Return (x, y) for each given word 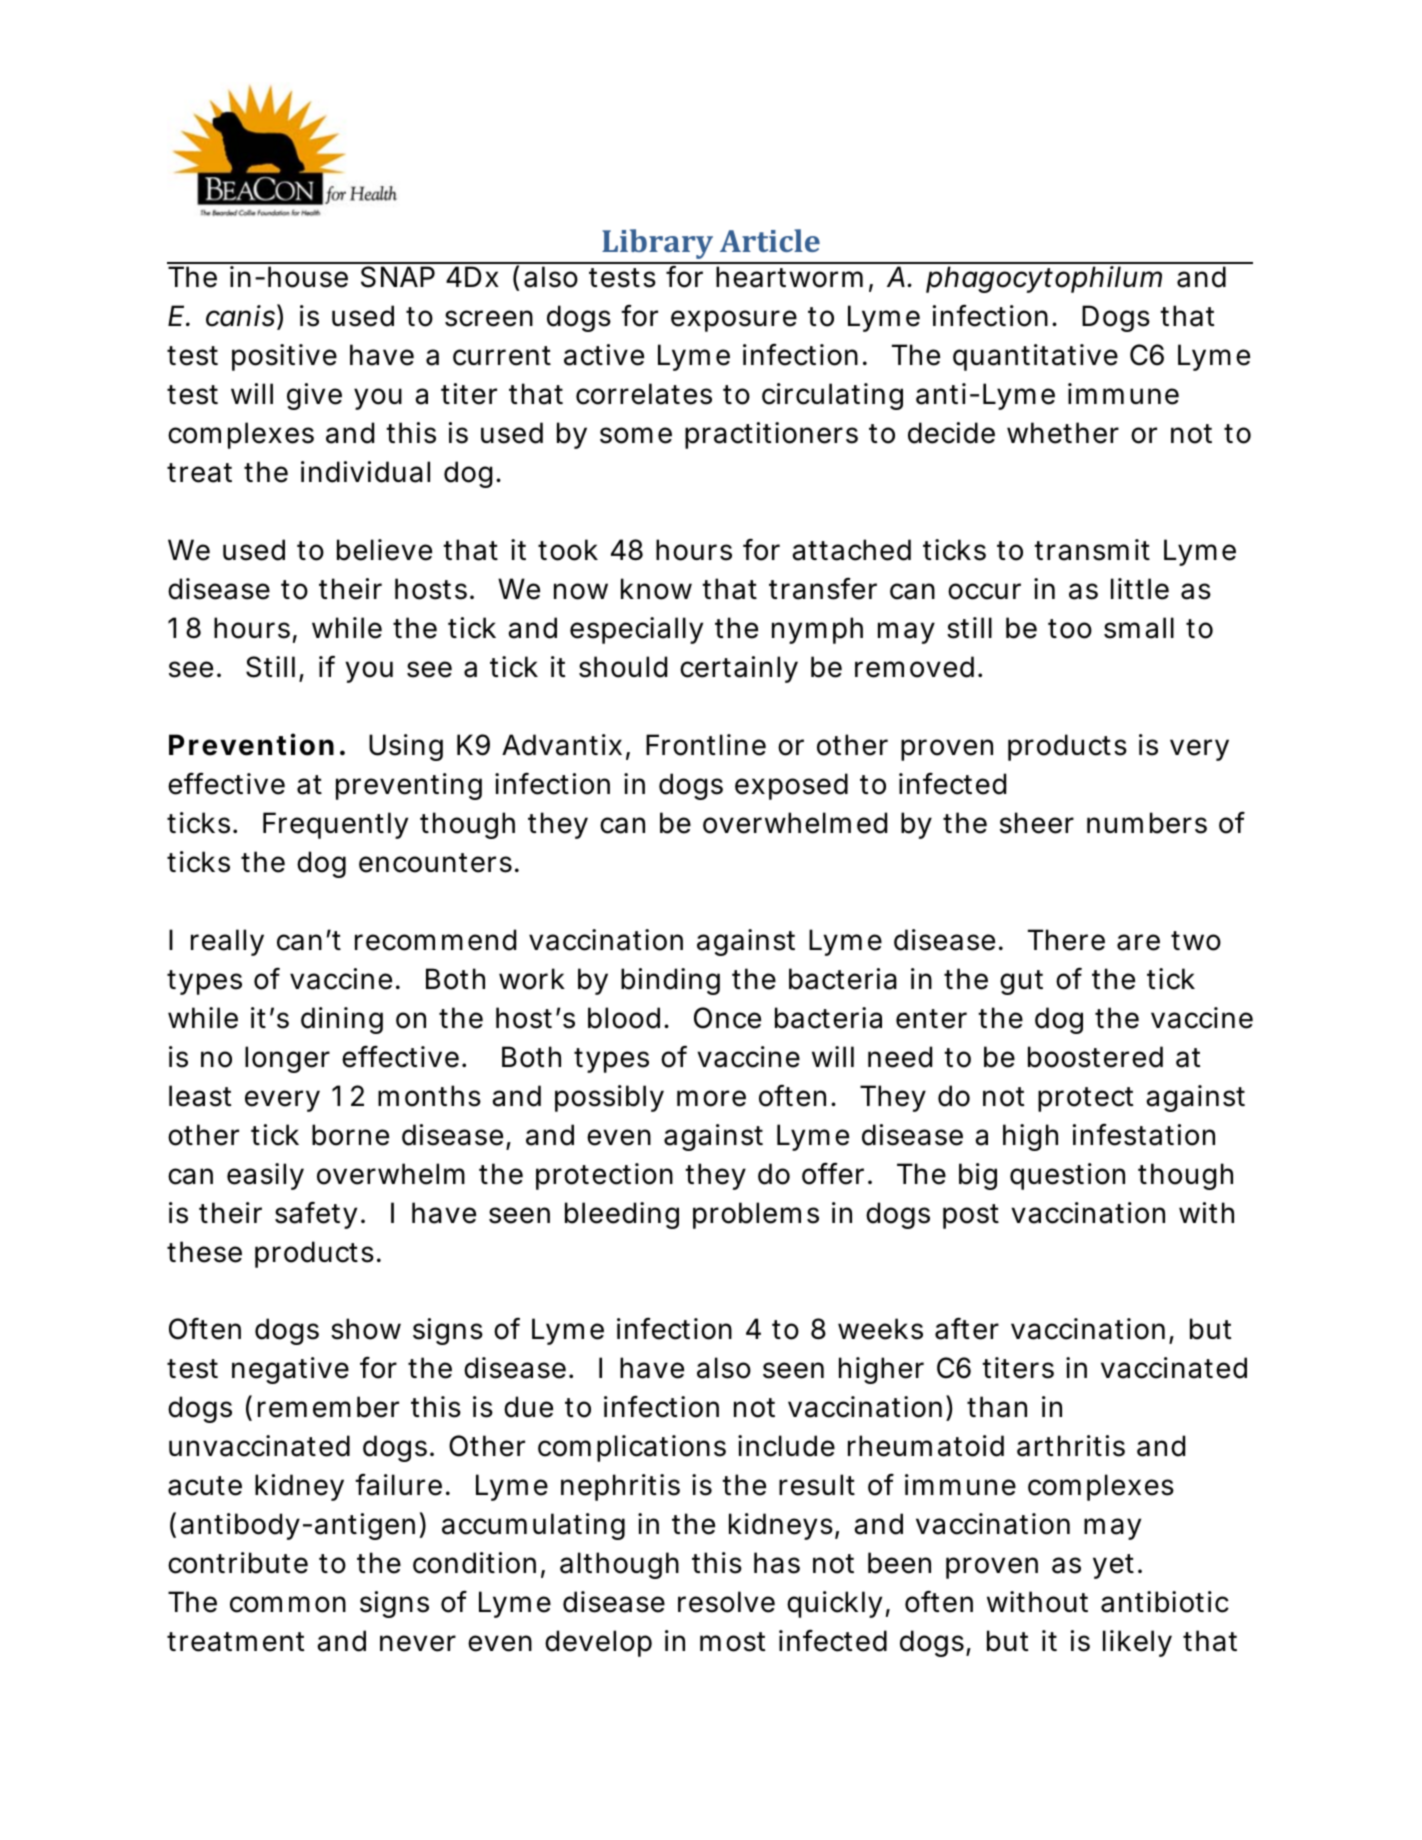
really (227, 942)
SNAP (398, 277)
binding (670, 981)
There (1066, 940)
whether (1063, 433)
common (288, 1604)
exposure (734, 321)
